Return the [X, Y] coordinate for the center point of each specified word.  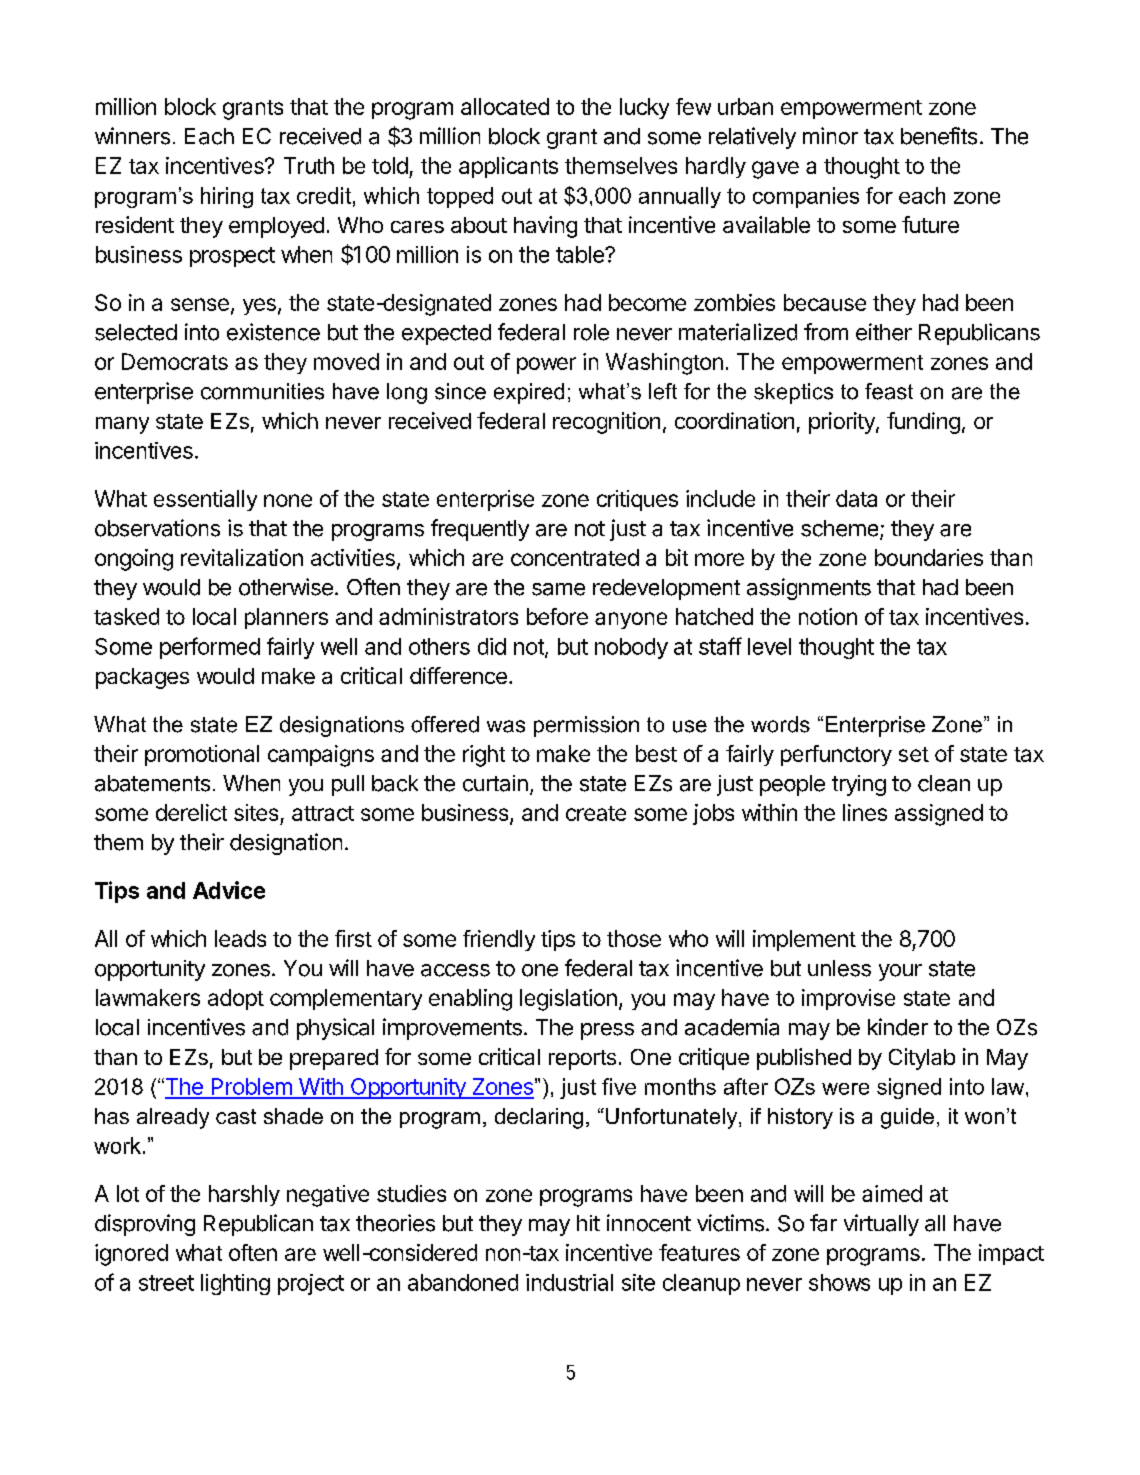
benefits [939, 136]
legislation [568, 1000]
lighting [235, 1284]
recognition [606, 423]
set [914, 754]
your [900, 972]
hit [588, 1223]
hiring [227, 197]
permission [586, 726]
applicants [508, 167]
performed [210, 648]
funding [923, 423]
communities [262, 391]
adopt [236, 999]
